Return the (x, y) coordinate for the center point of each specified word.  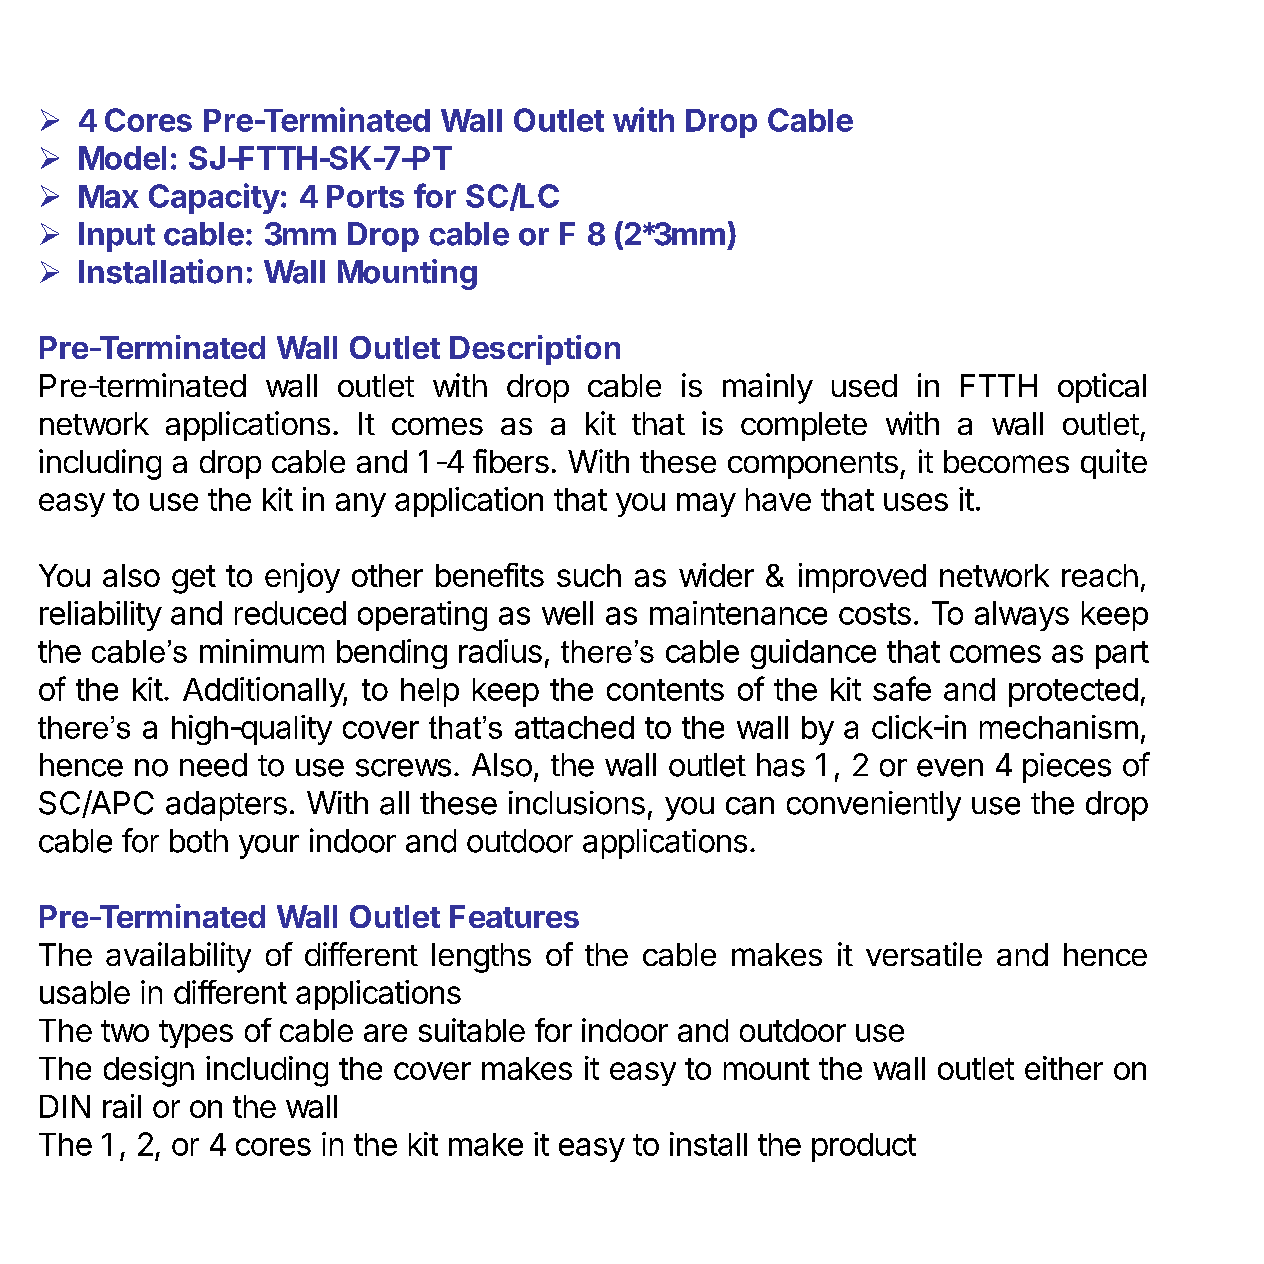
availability (178, 957)
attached (574, 727)
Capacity (214, 198)
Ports (365, 196)
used (864, 385)
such (589, 575)
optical (1102, 388)
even (950, 768)
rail (122, 1106)
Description (535, 350)
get (194, 579)
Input (117, 237)
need (213, 765)
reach (1100, 575)
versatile (924, 954)
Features (514, 916)
